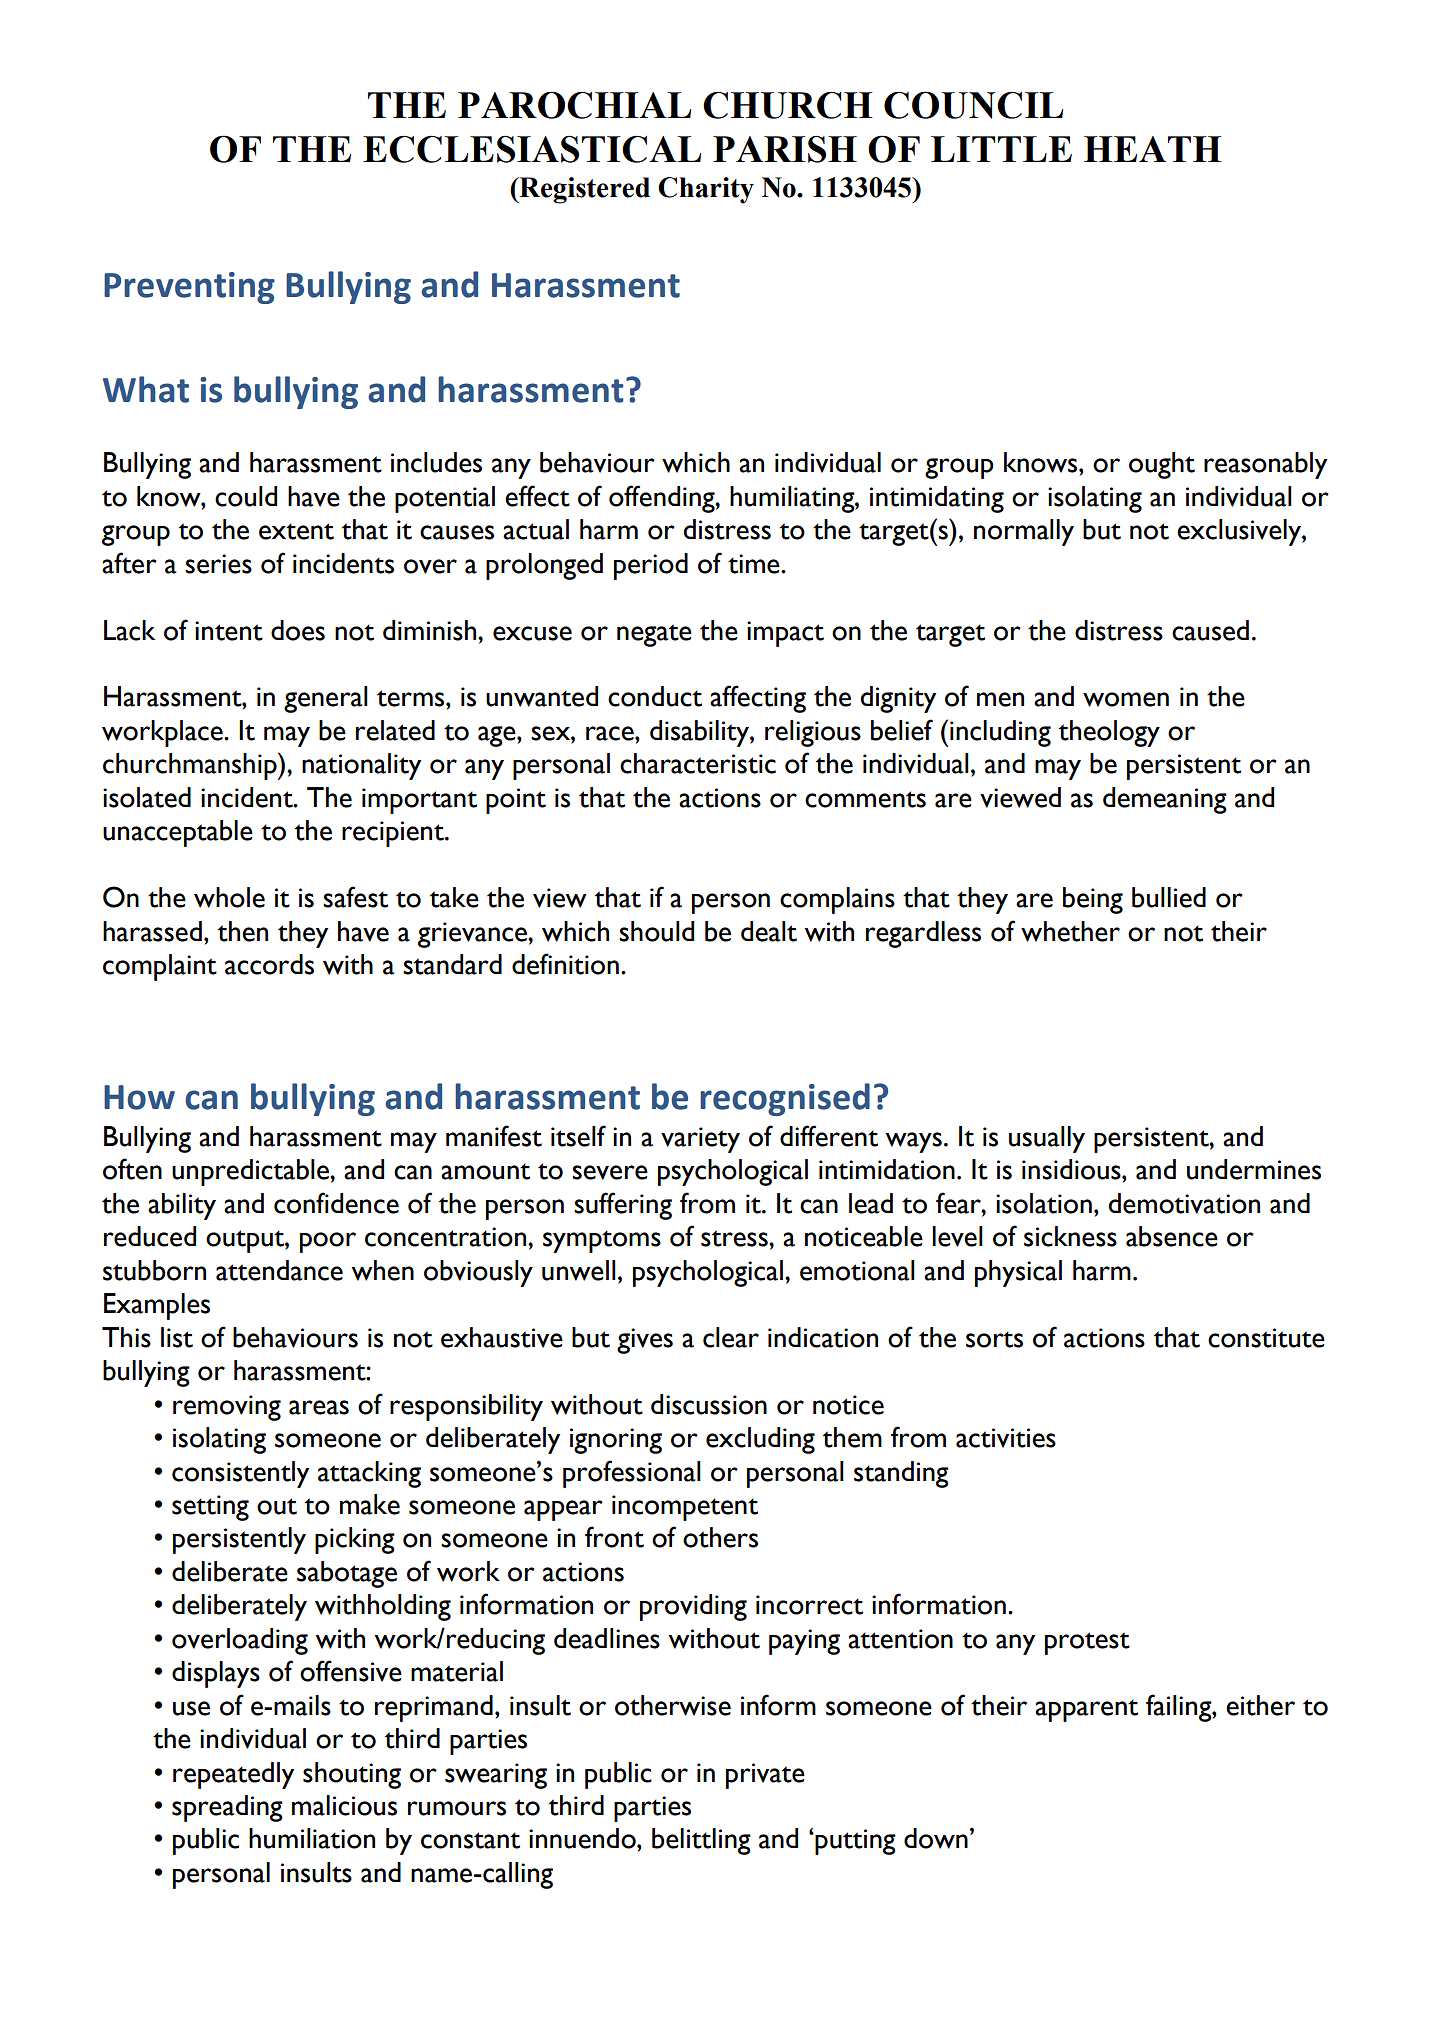  Describe the element at coordinates (227, 1408) in the image. I see `removing` at that location.
